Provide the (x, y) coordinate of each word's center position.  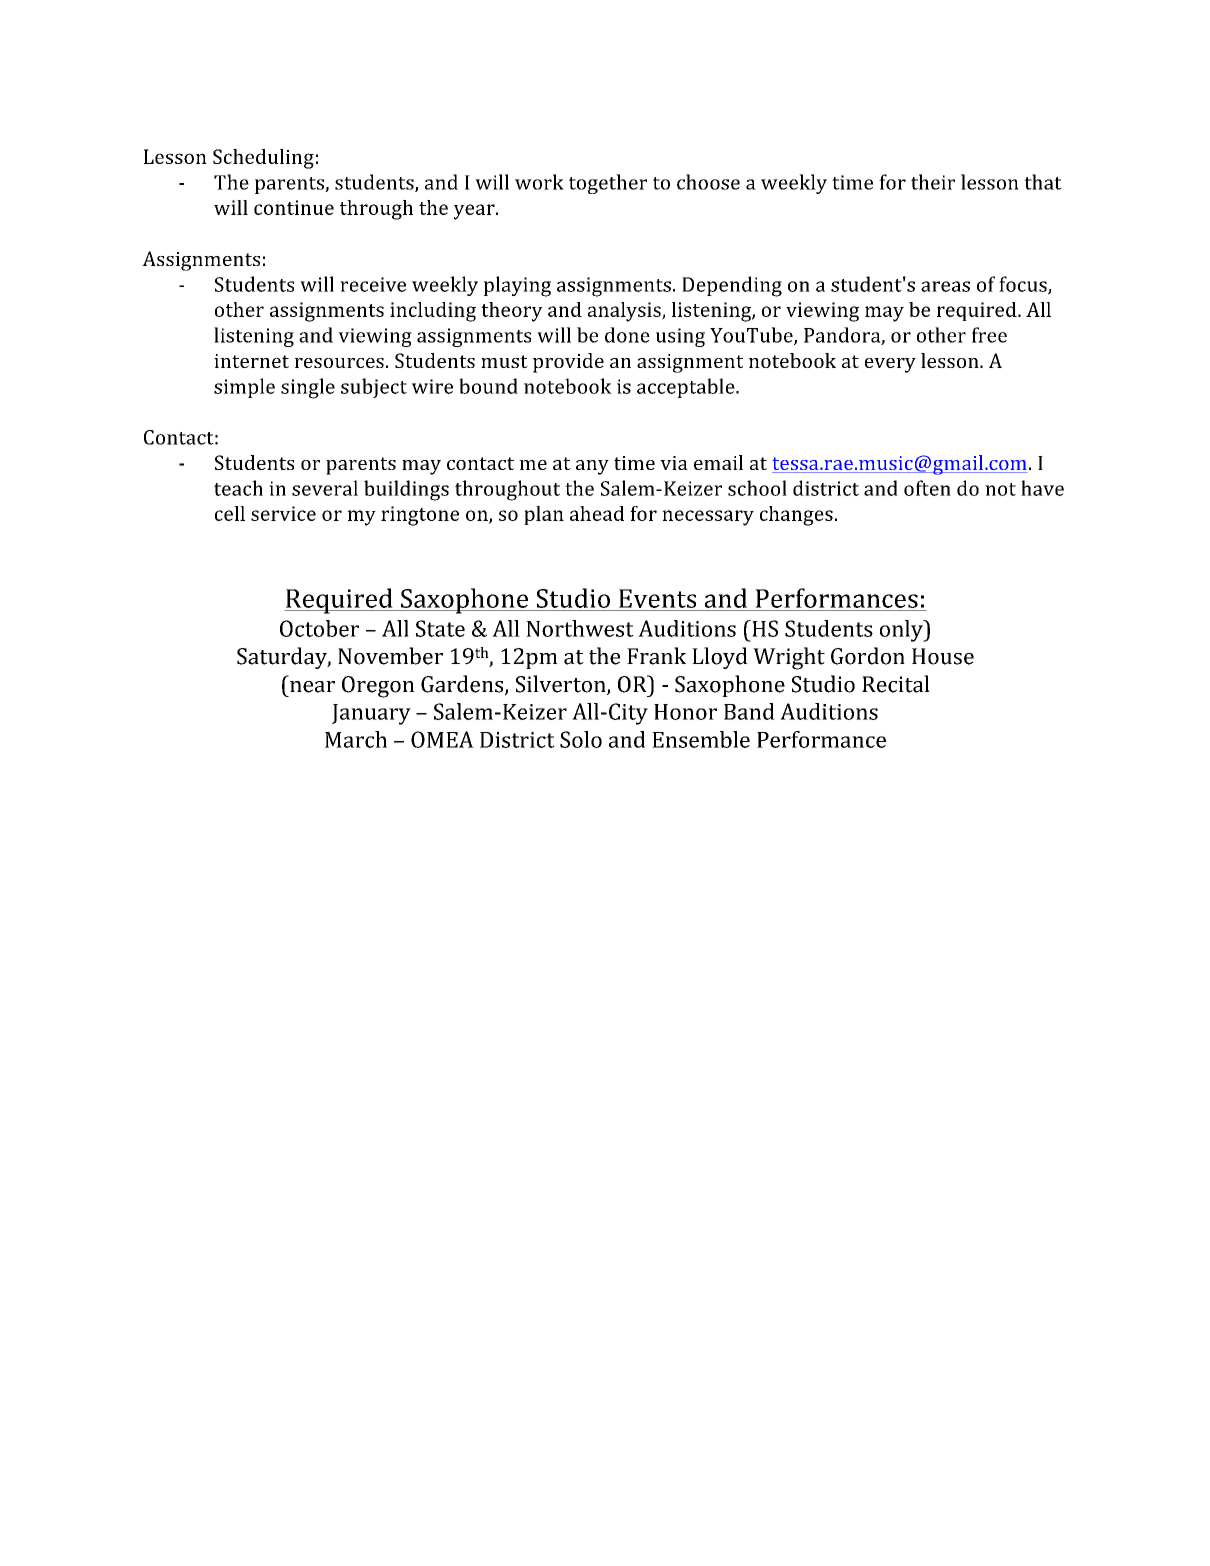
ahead (597, 513)
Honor (685, 712)
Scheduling (263, 159)
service (283, 513)
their (933, 182)
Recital (896, 684)
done (627, 335)
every (890, 365)
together (608, 184)
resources (339, 363)
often (927, 488)
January (371, 714)
